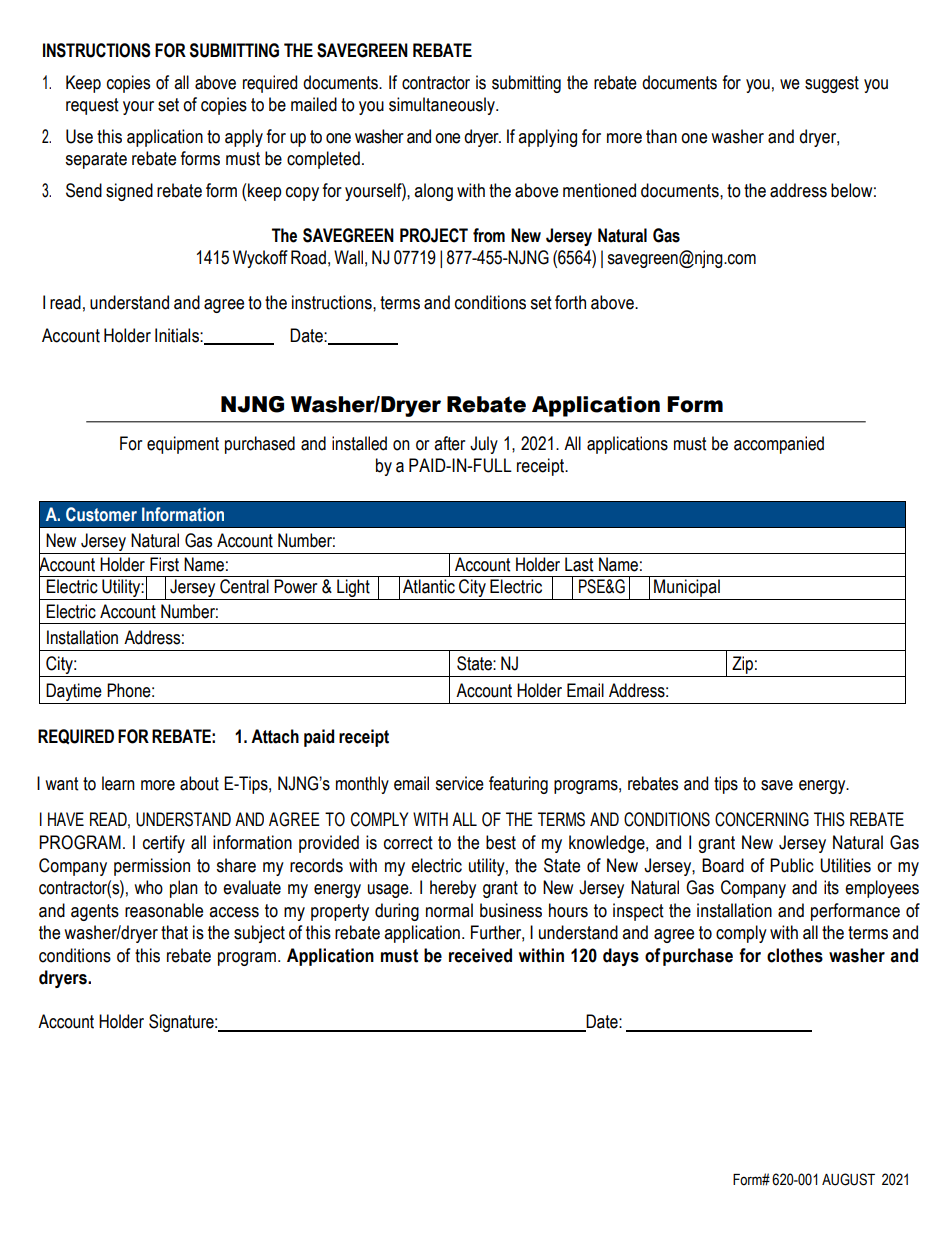 This screenshot has height=1233, width=952. Describe the element at coordinates (164, 564) in the screenshot. I see `First` at that location.
